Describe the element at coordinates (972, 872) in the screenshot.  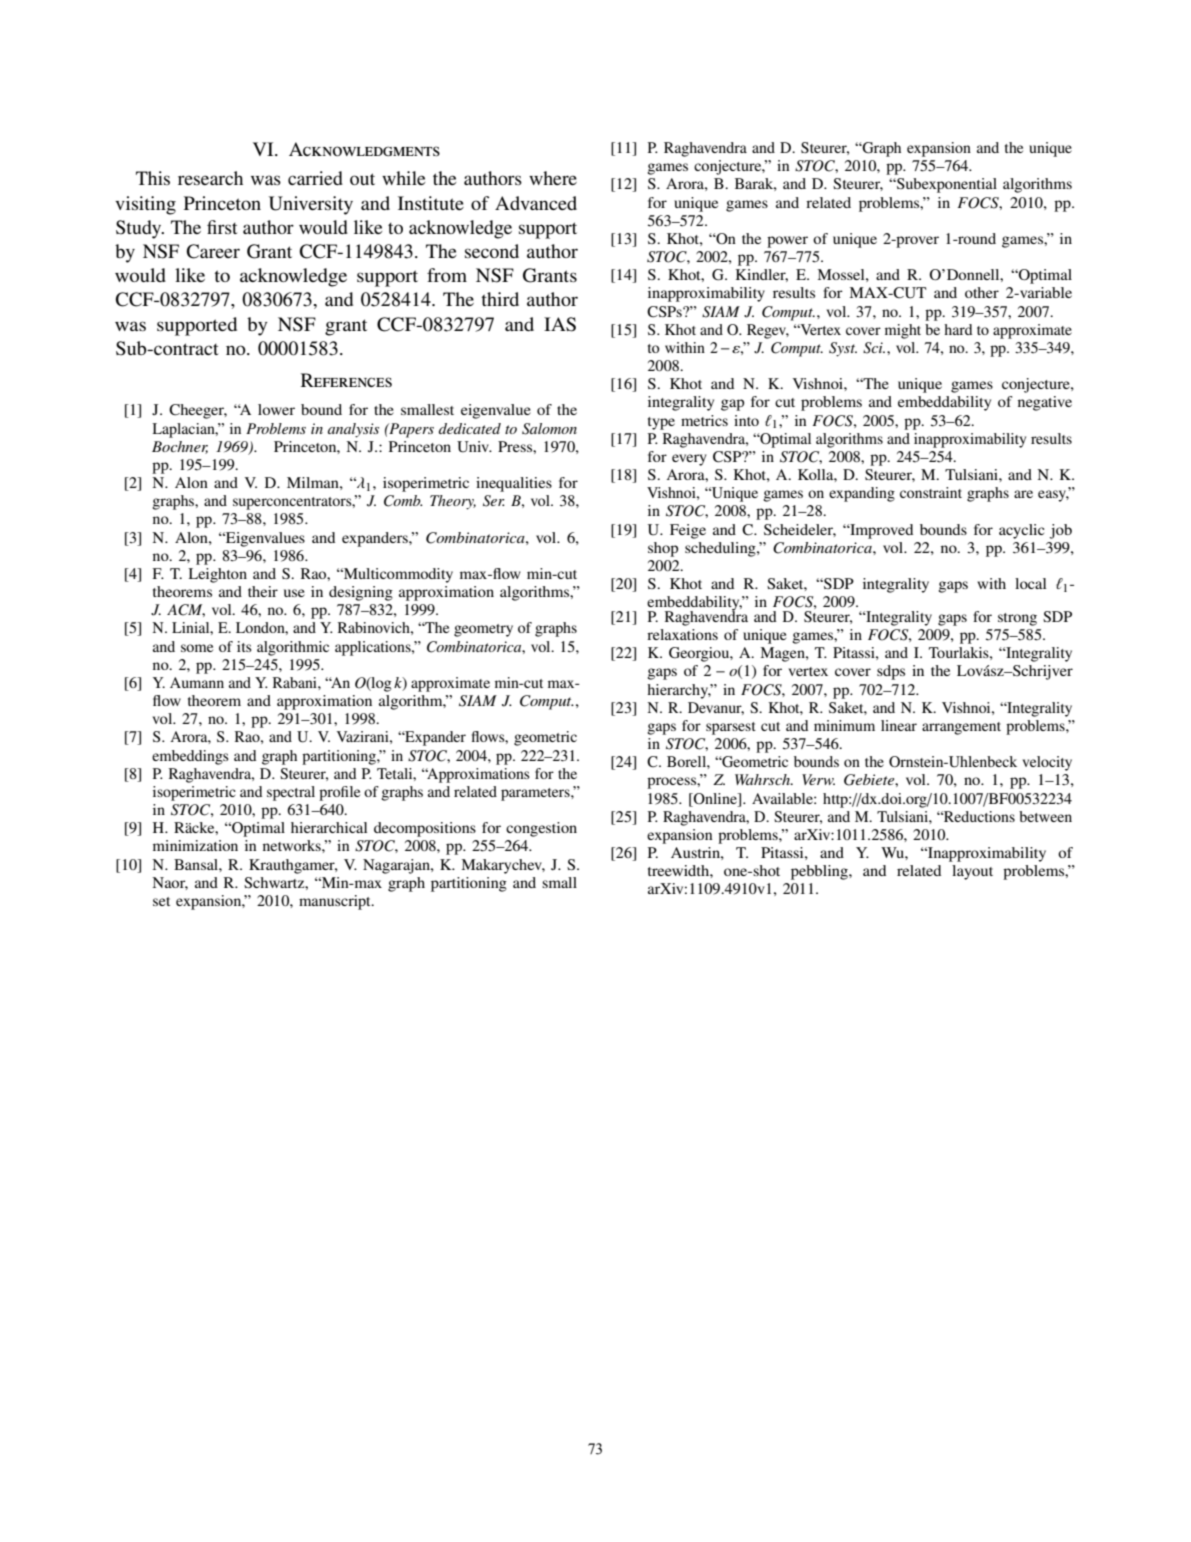
I see `layout` at that location.
